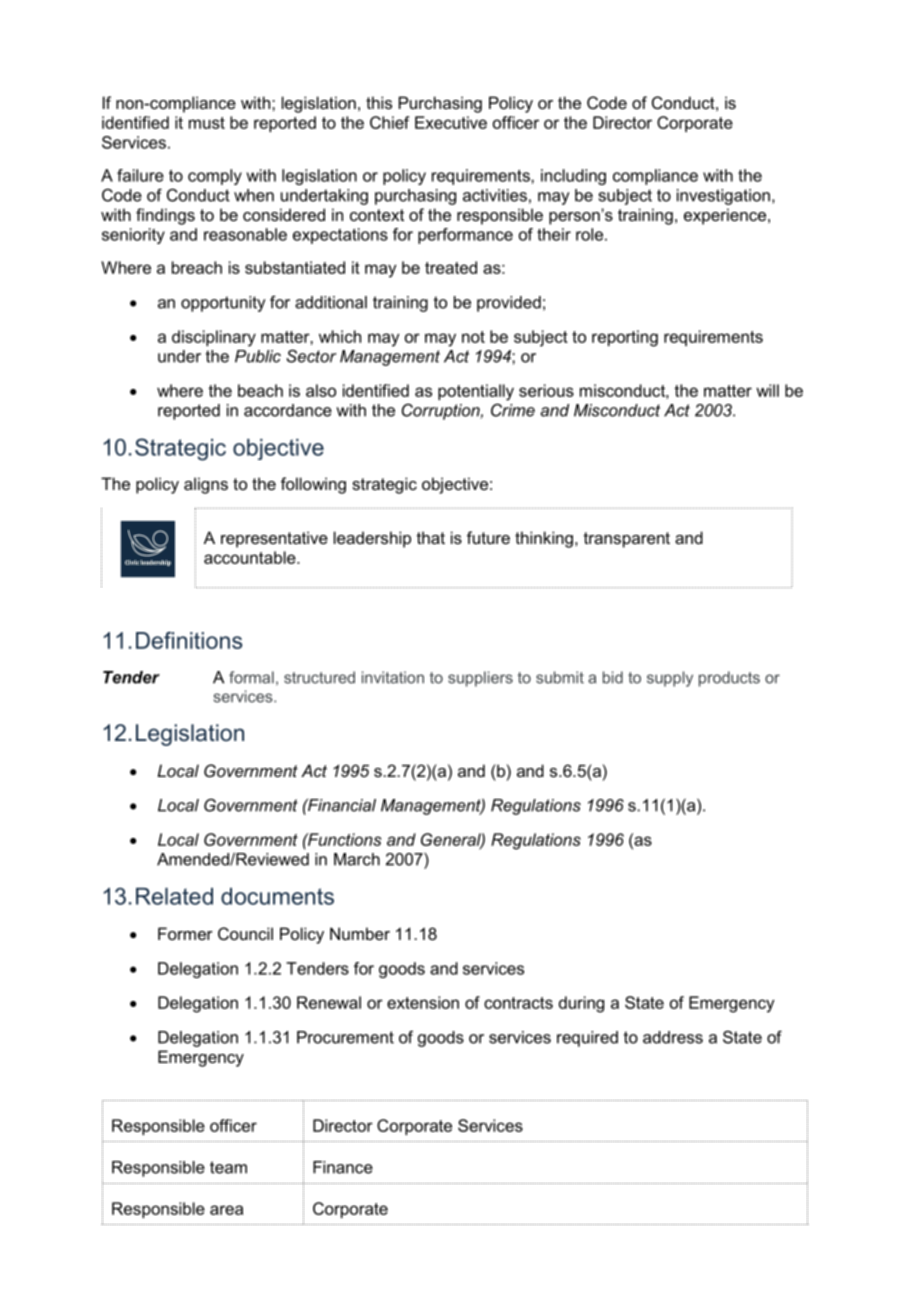  Describe the element at coordinates (228, 1167) in the screenshot. I see `team` at that location.
